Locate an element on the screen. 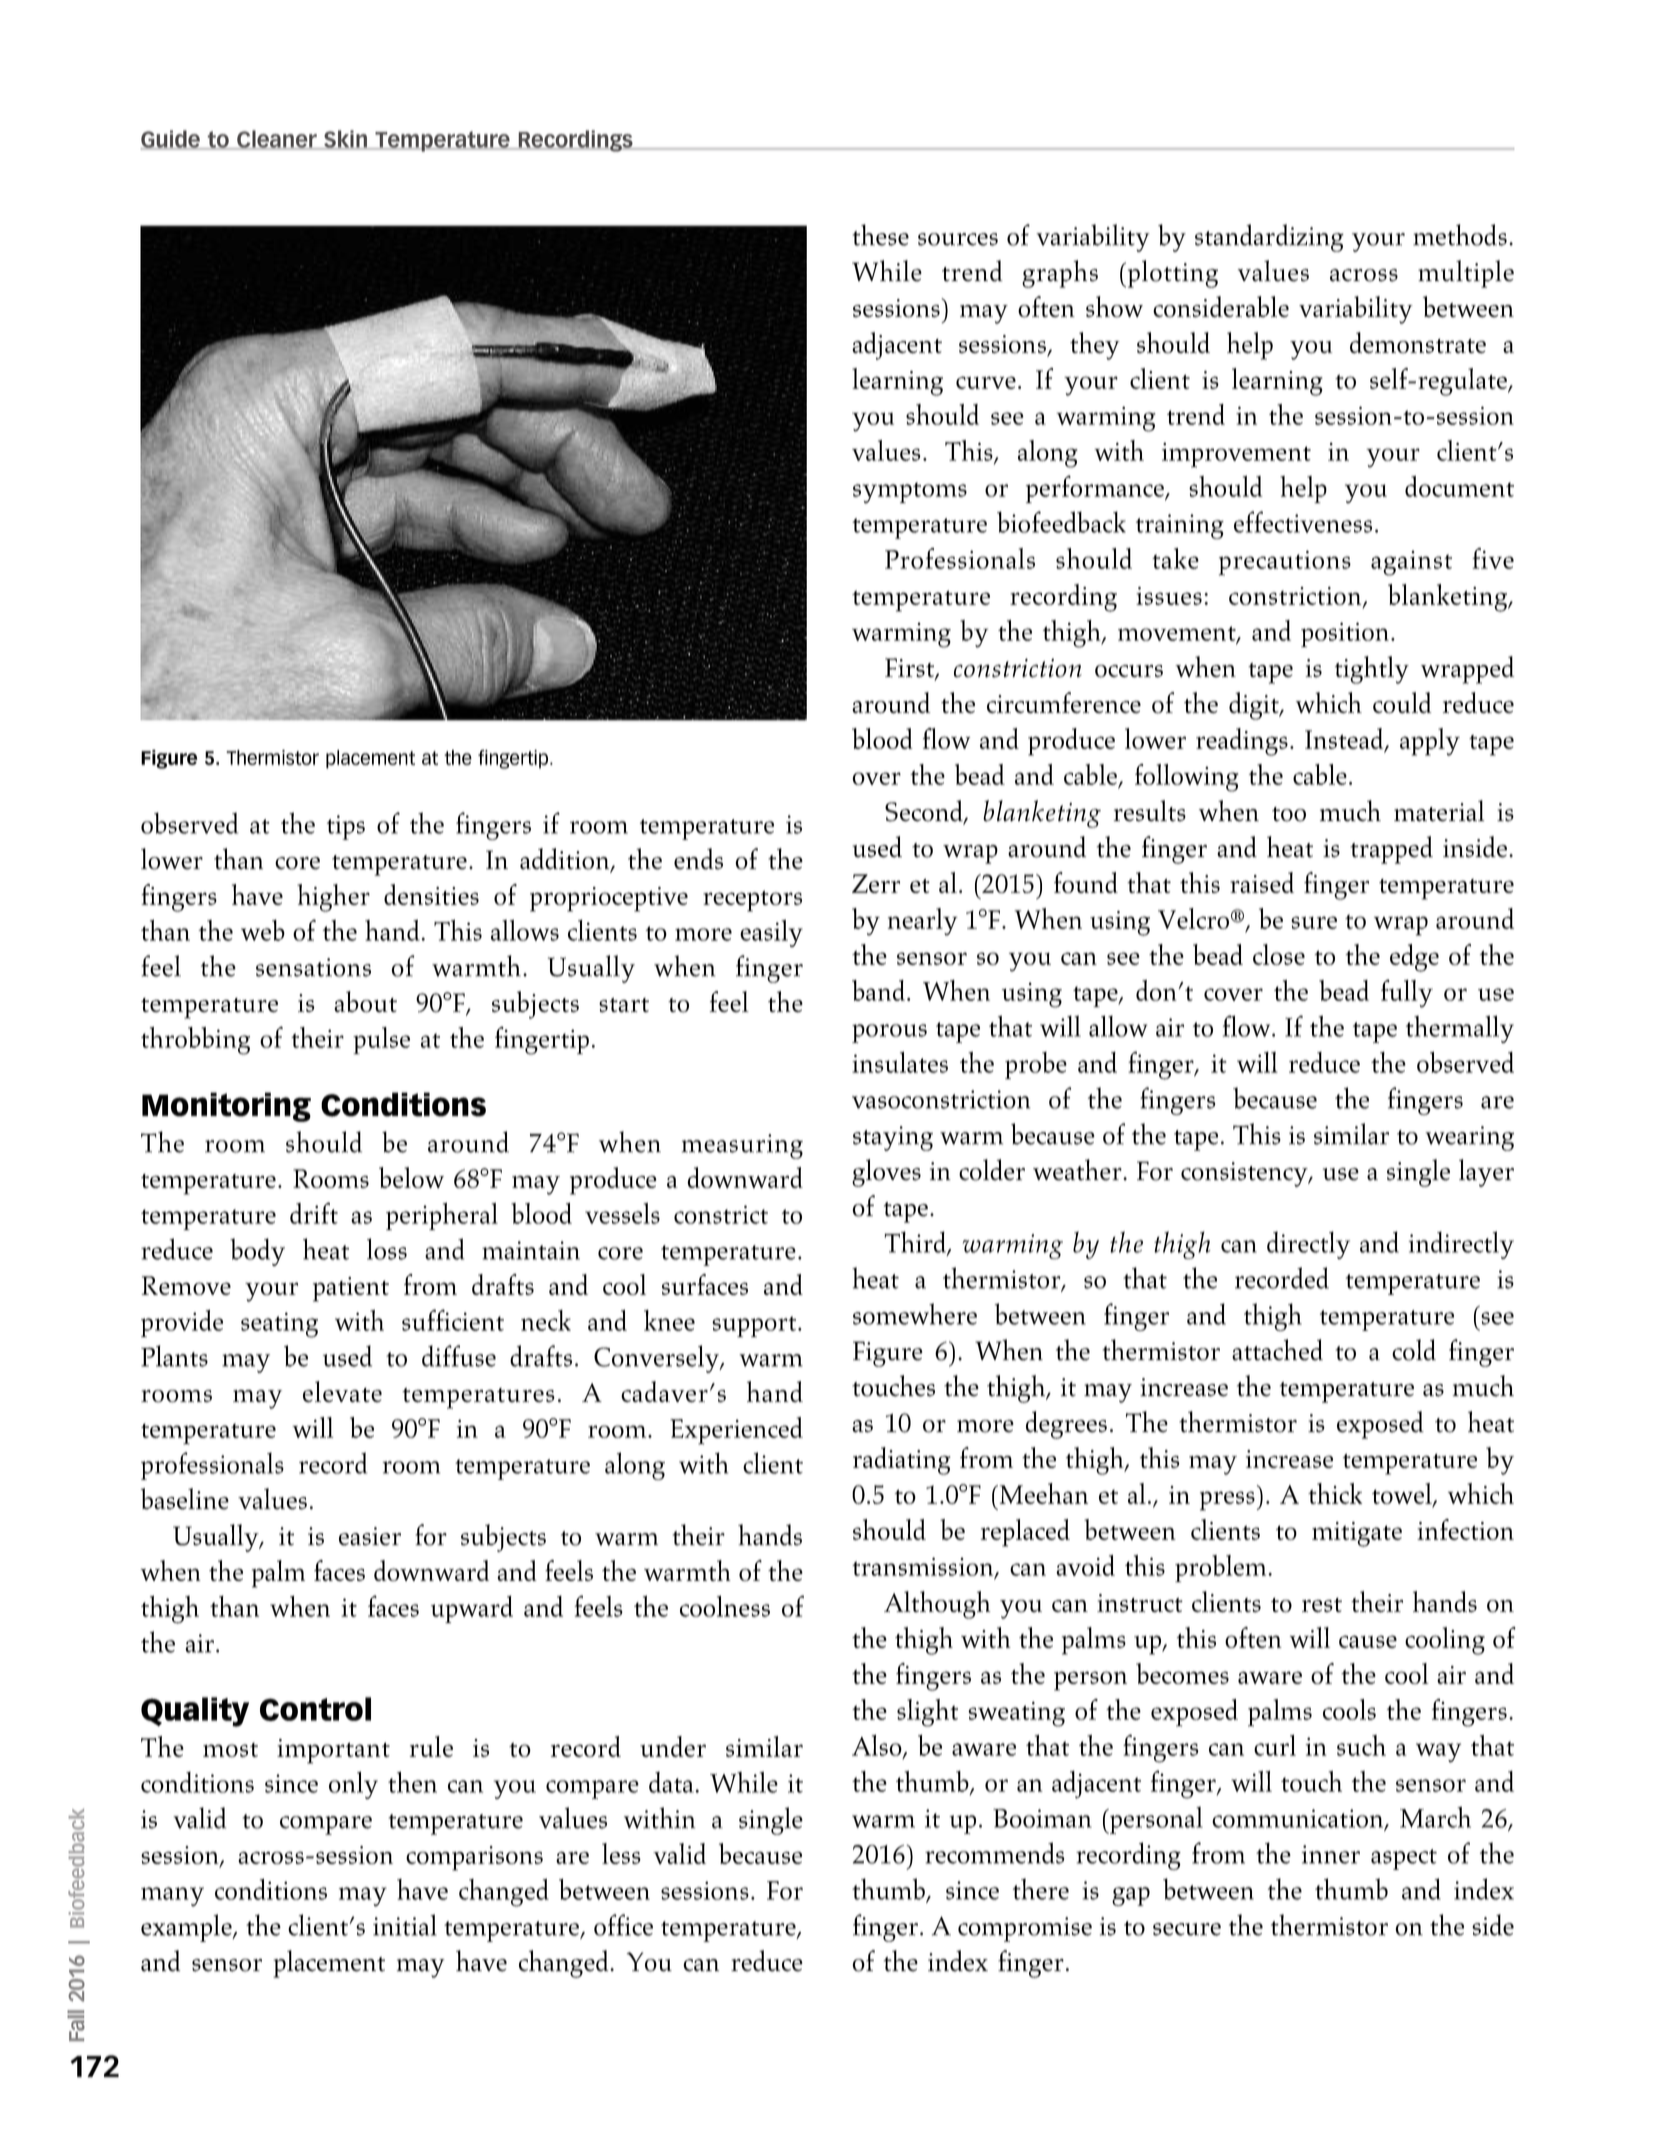  First is located at coordinates (910, 669).
